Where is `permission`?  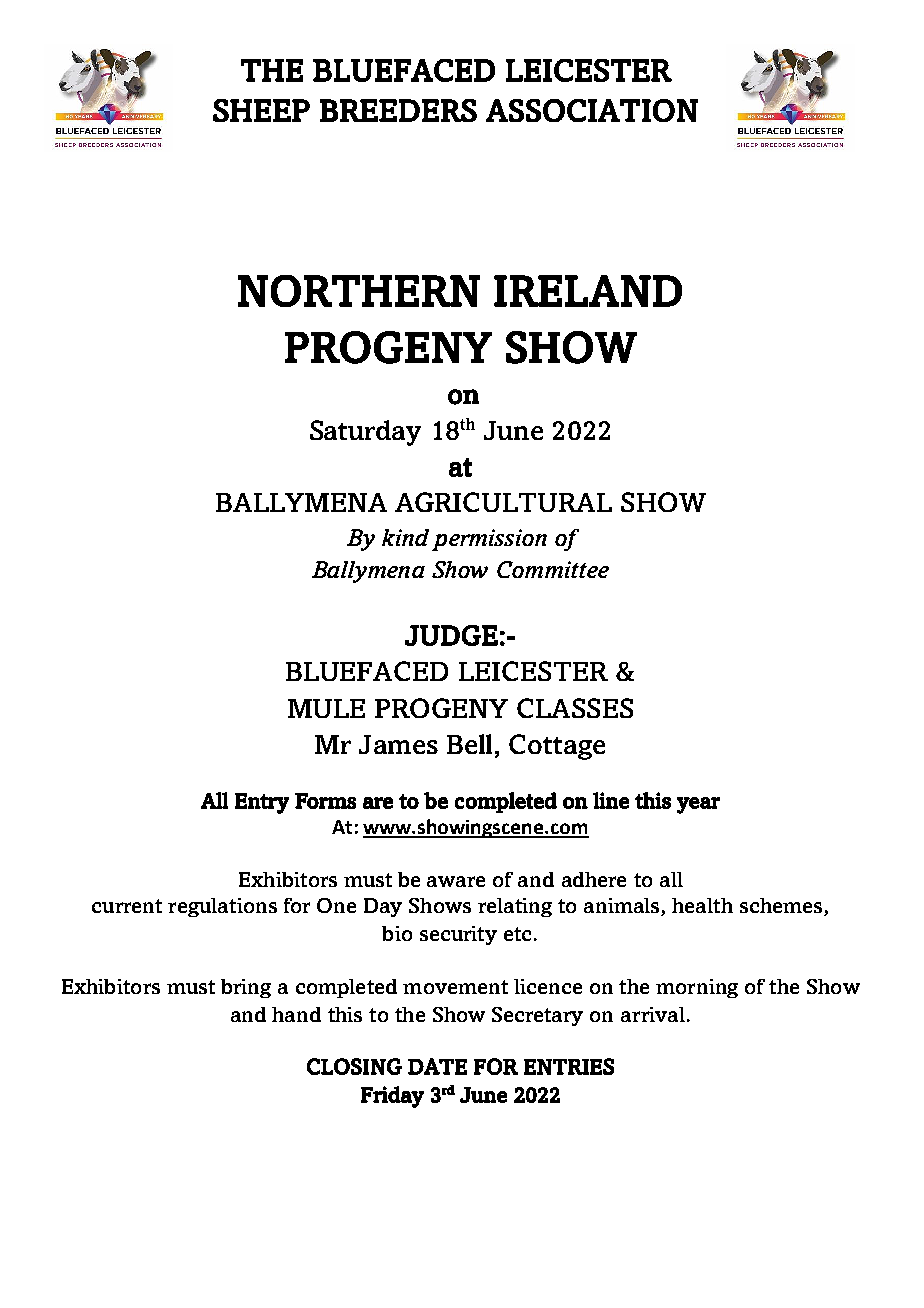 permission is located at coordinates (489, 540).
